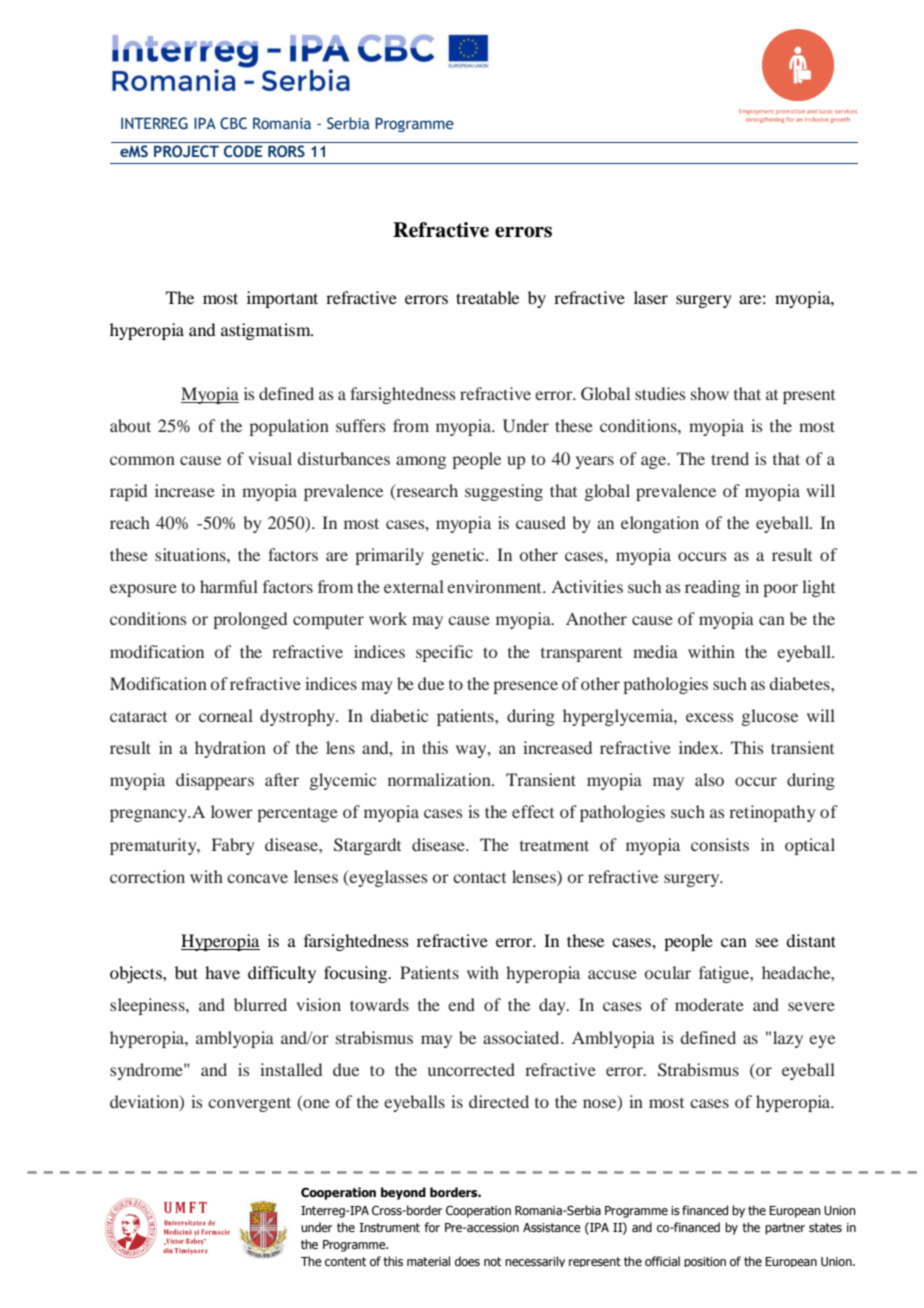  What do you see at coordinates (479, 877) in the screenshot?
I see `contact` at bounding box center [479, 877].
